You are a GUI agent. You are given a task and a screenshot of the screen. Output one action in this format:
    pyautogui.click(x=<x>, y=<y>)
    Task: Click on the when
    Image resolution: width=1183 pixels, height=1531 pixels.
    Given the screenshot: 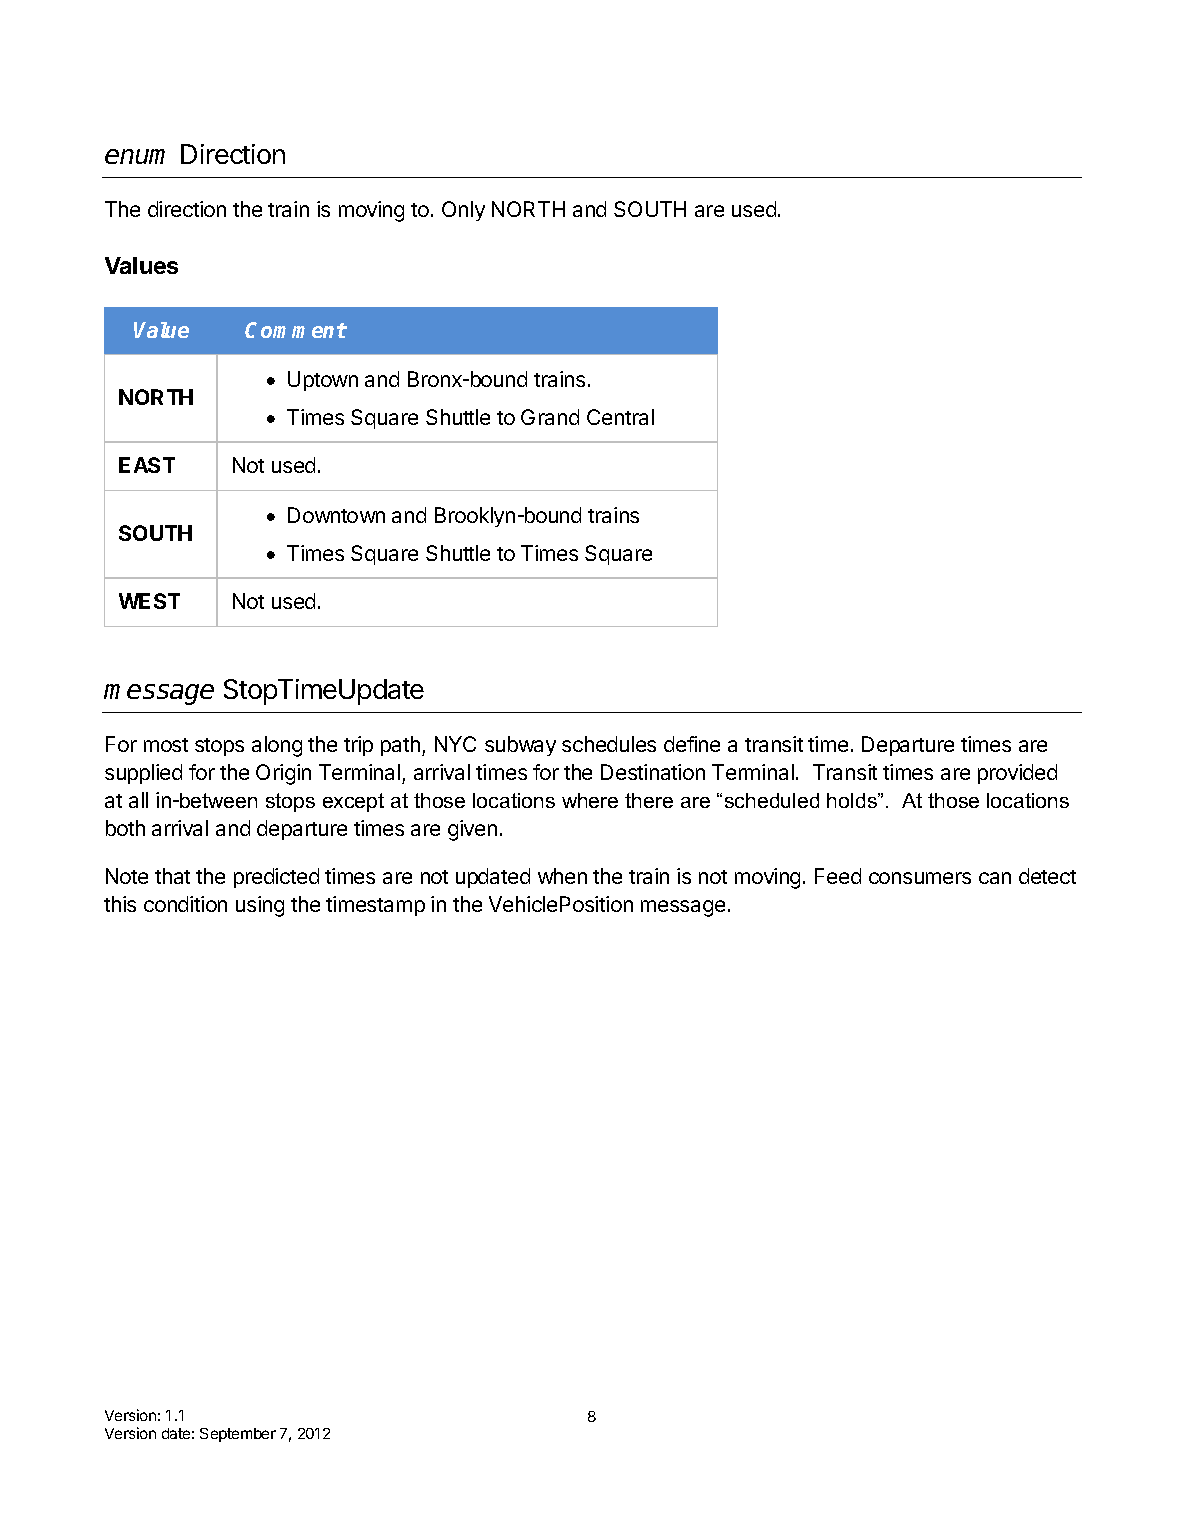 What is the action you would take?
    pyautogui.click(x=562, y=876)
